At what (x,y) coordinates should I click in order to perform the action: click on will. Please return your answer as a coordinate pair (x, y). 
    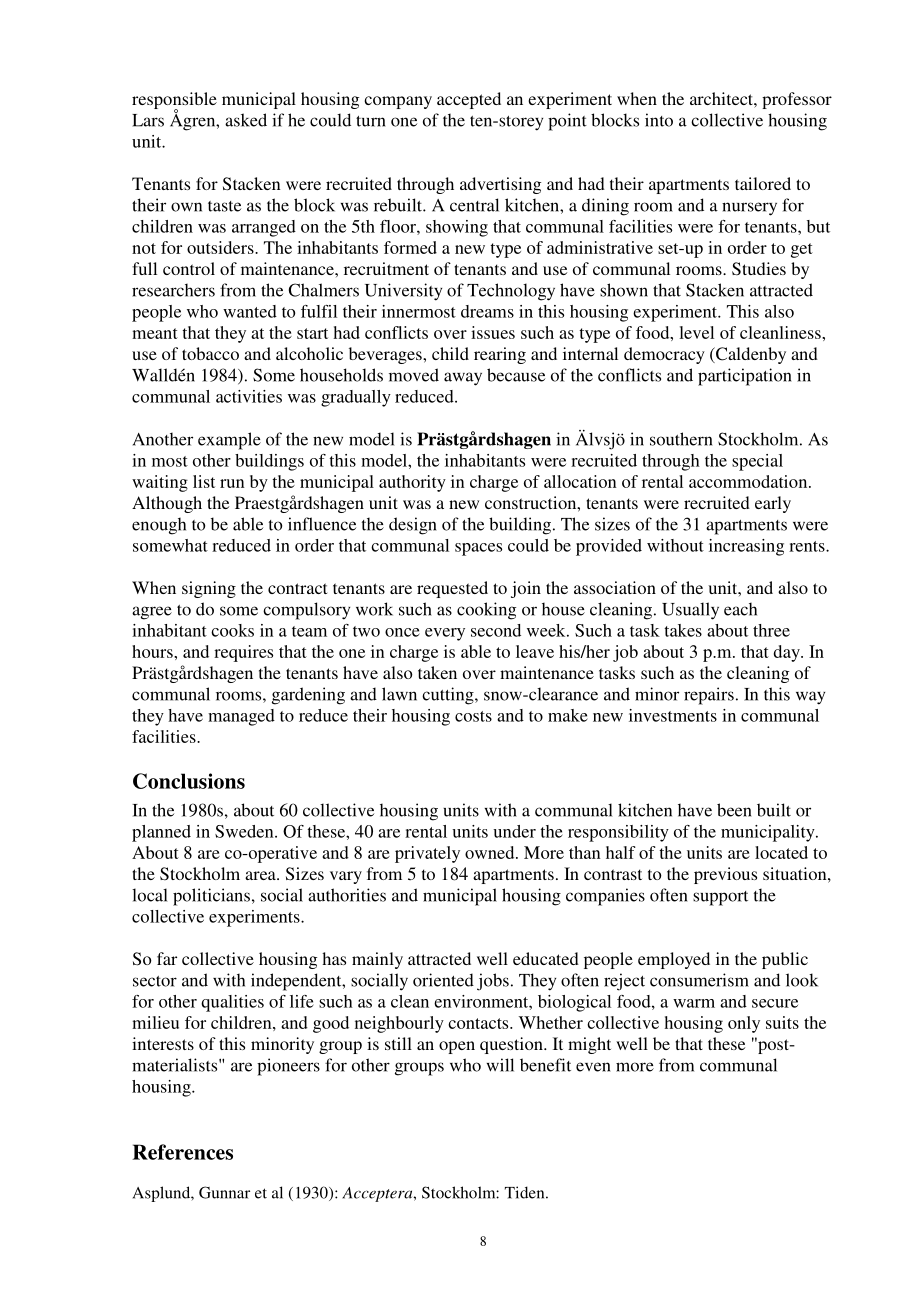
    Looking at the image, I should click on (500, 1065).
